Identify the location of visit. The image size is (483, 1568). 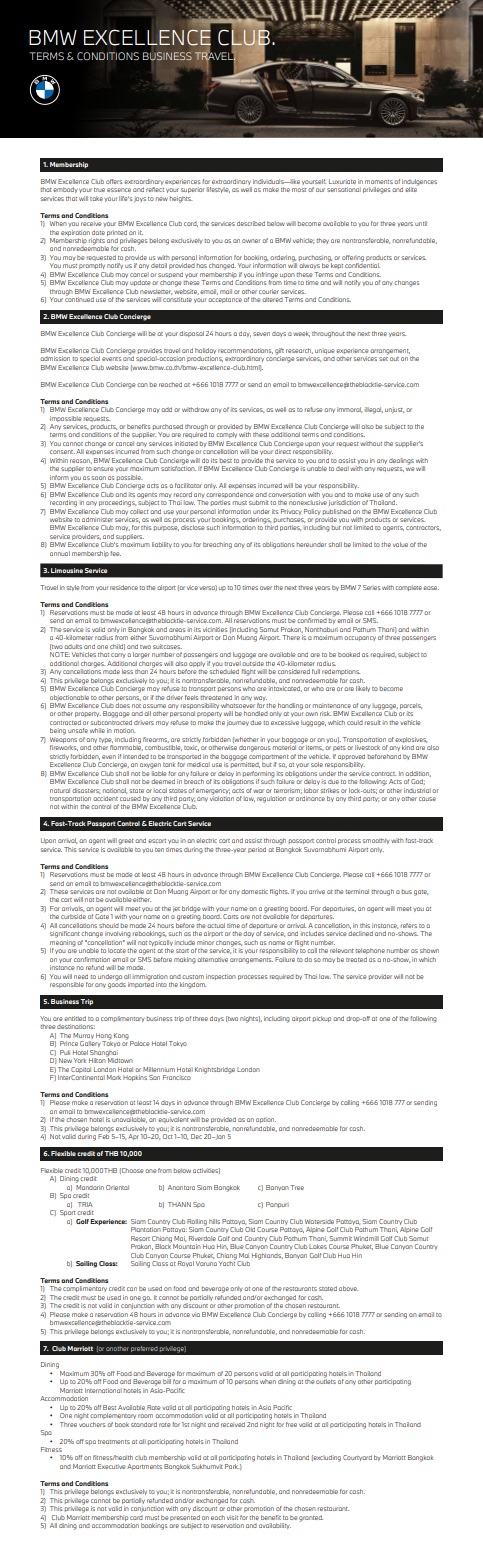
(232, 1517).
